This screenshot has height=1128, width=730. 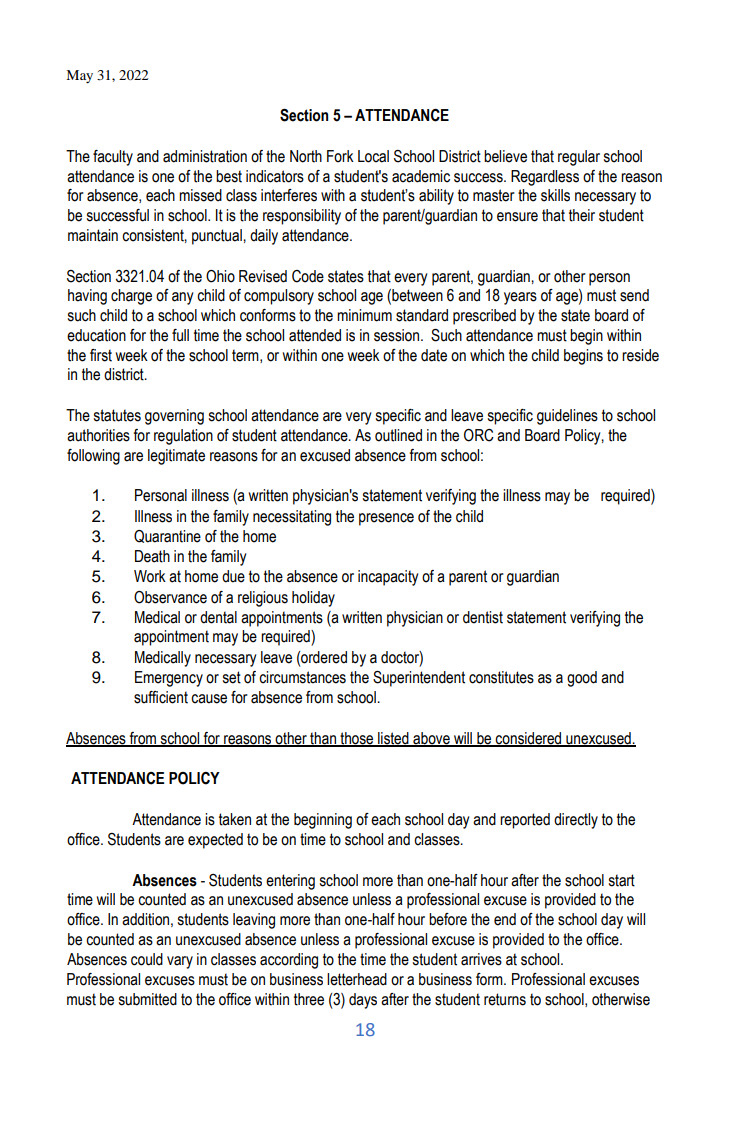 I want to click on expected, so click(x=215, y=841).
